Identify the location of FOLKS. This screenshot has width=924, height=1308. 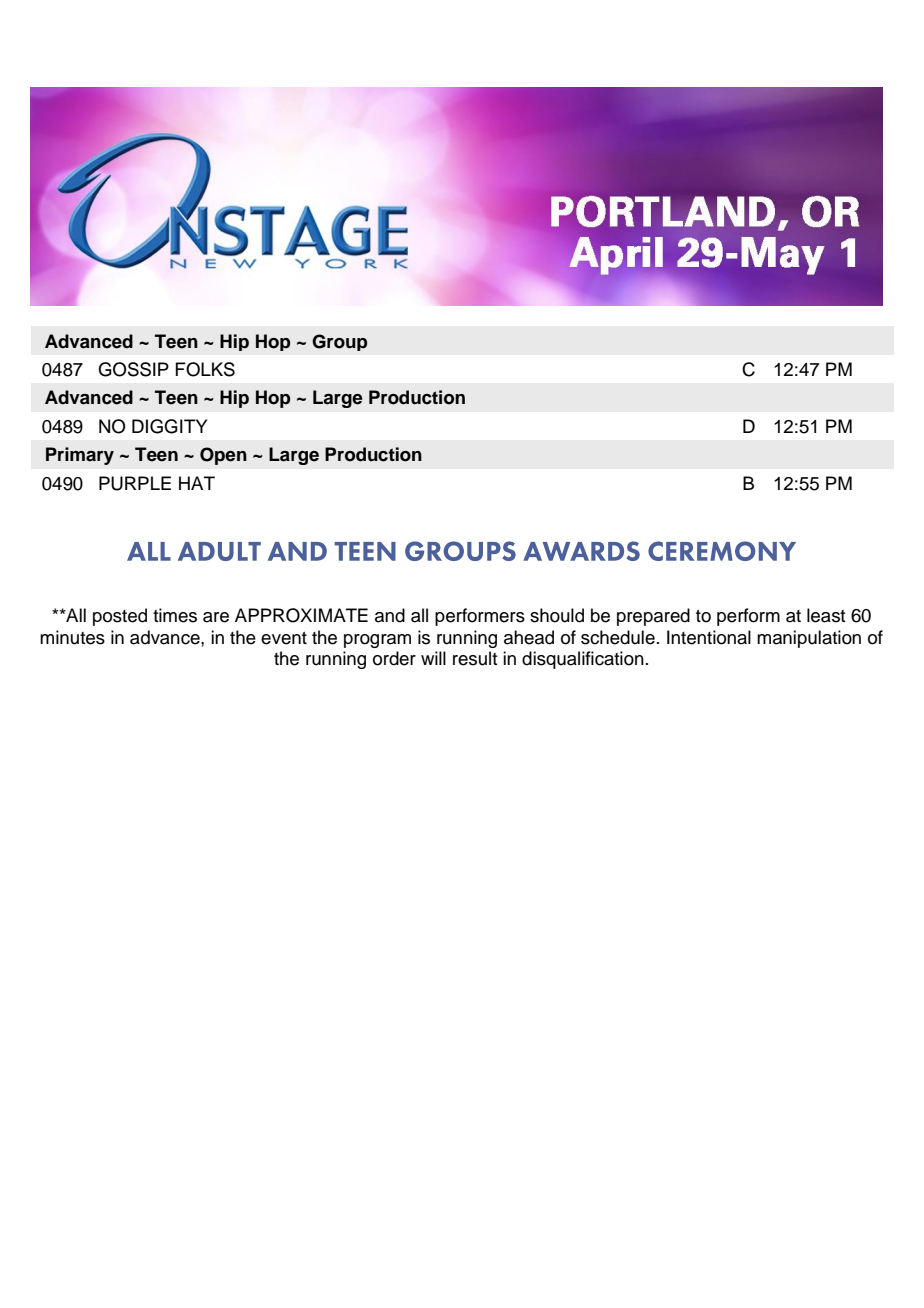
(205, 369).
